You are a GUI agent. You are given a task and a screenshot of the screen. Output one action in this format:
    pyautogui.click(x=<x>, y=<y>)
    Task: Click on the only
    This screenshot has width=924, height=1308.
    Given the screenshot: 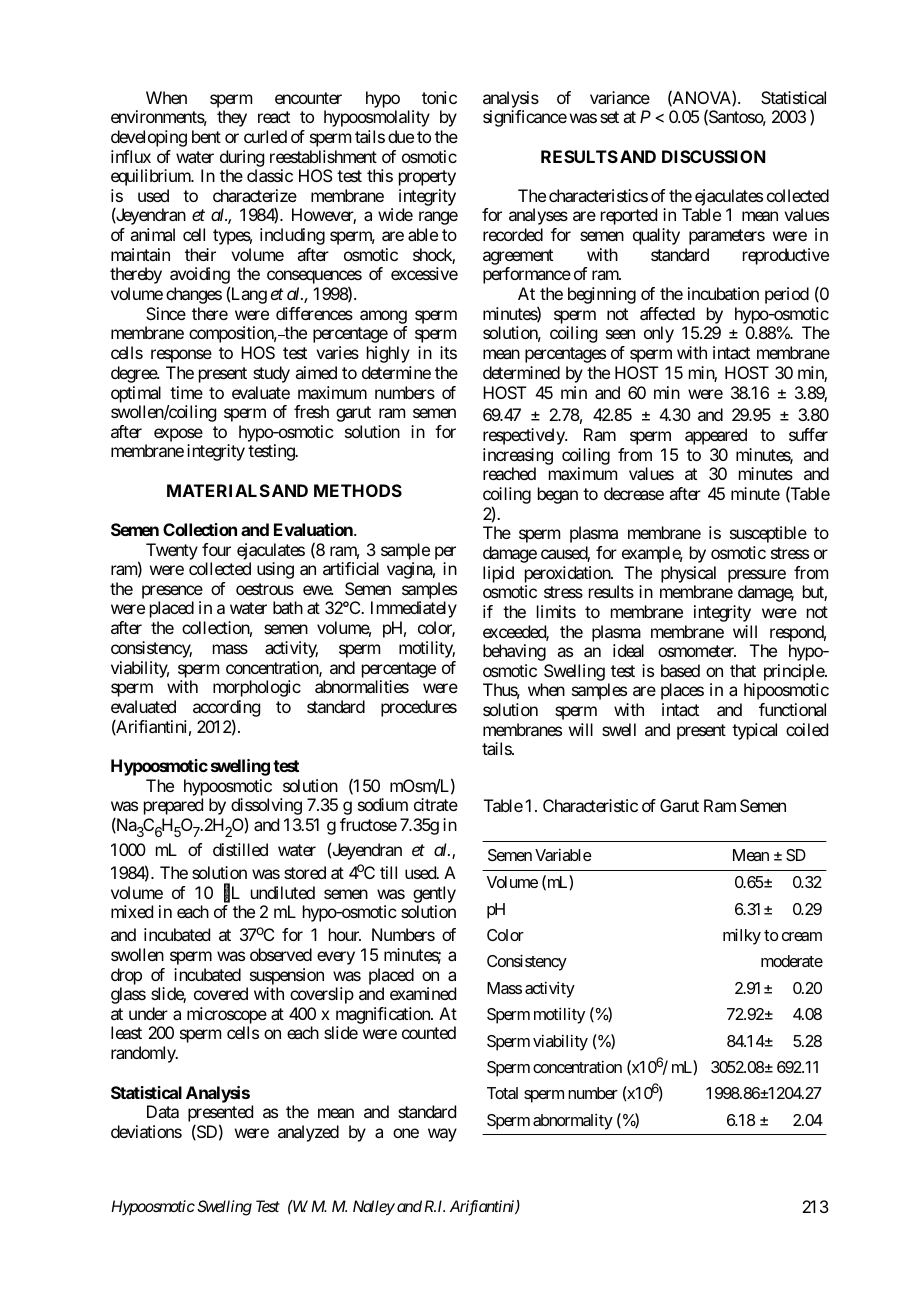 What is the action you would take?
    pyautogui.click(x=659, y=334)
